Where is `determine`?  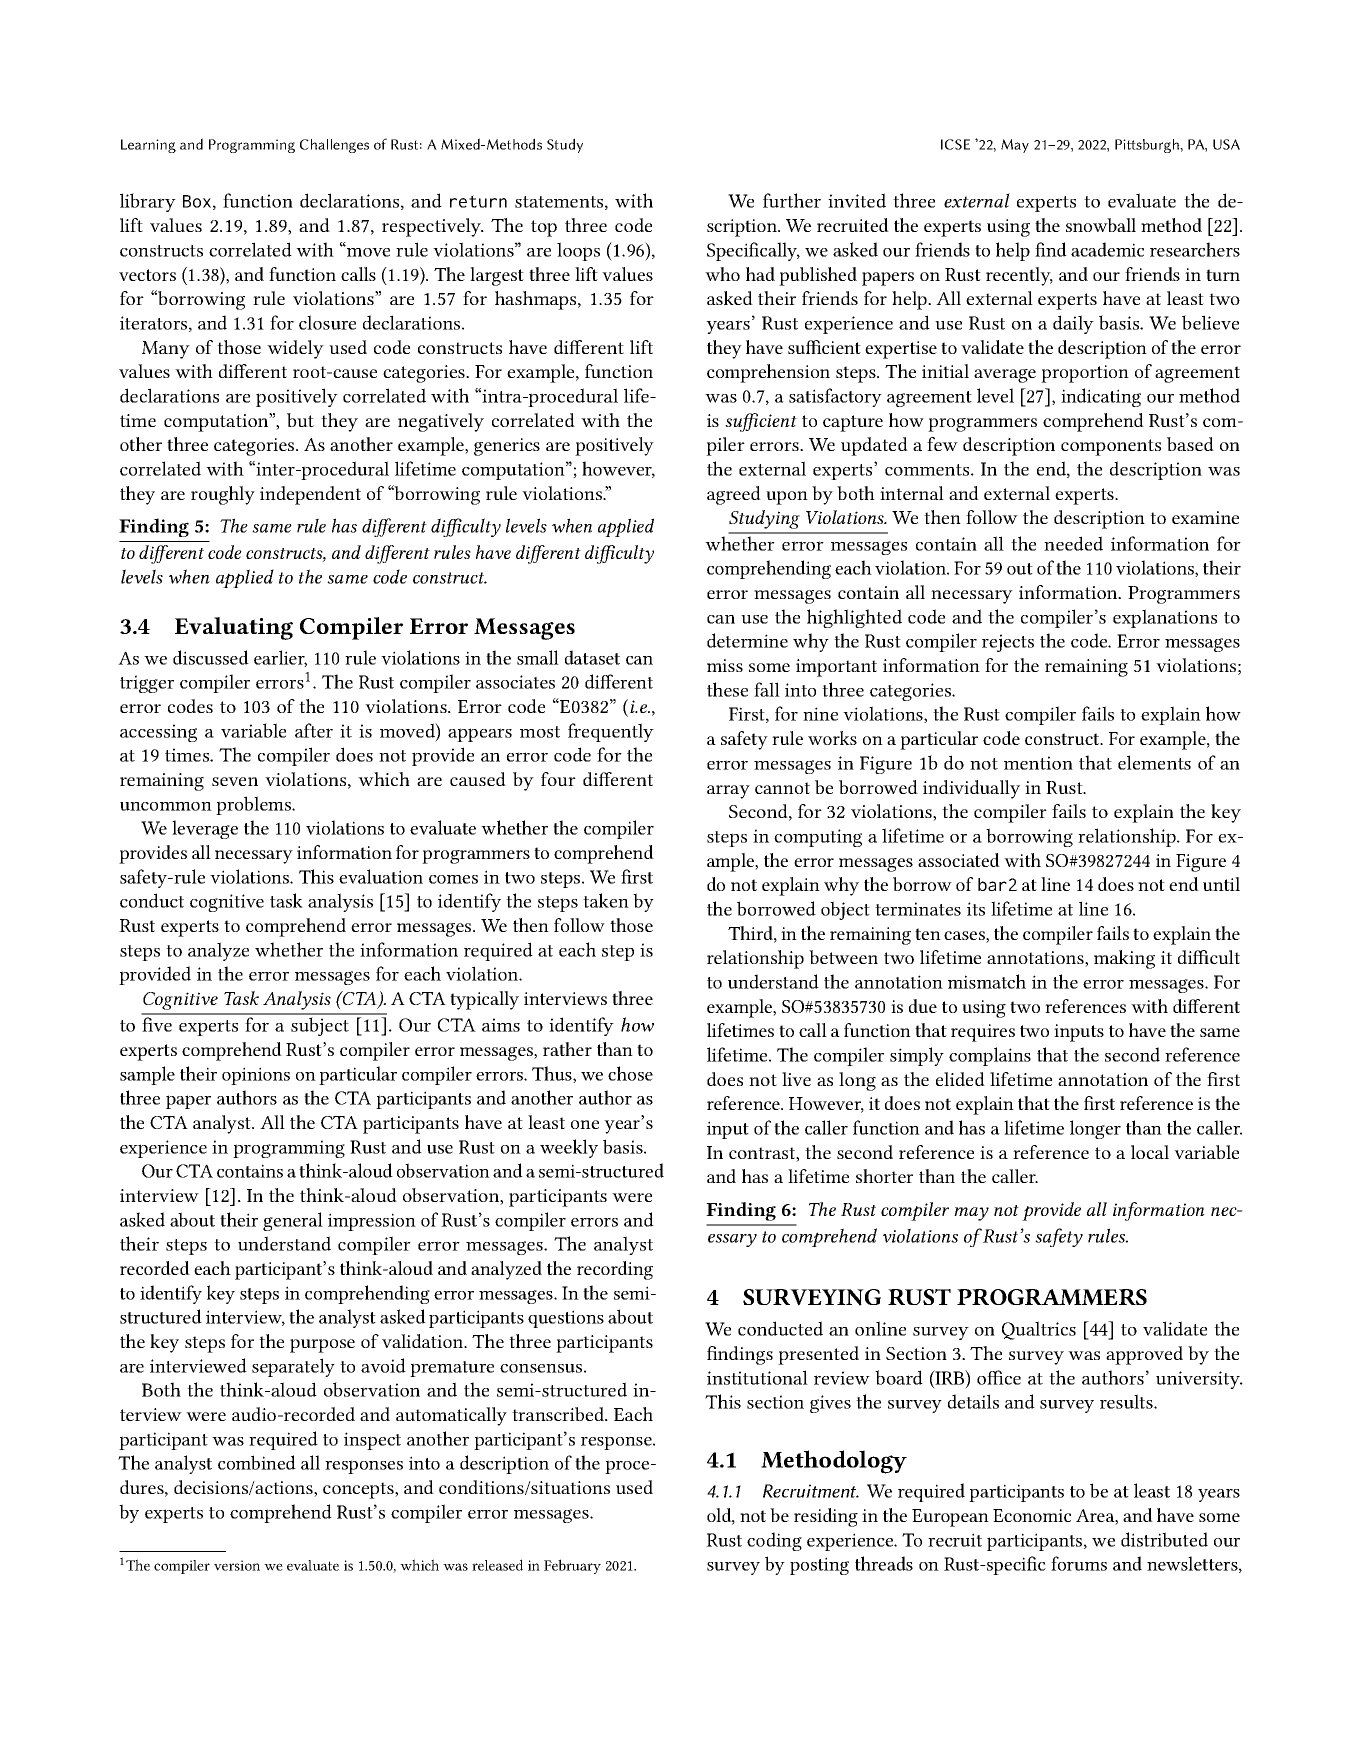 determine is located at coordinates (747, 640).
